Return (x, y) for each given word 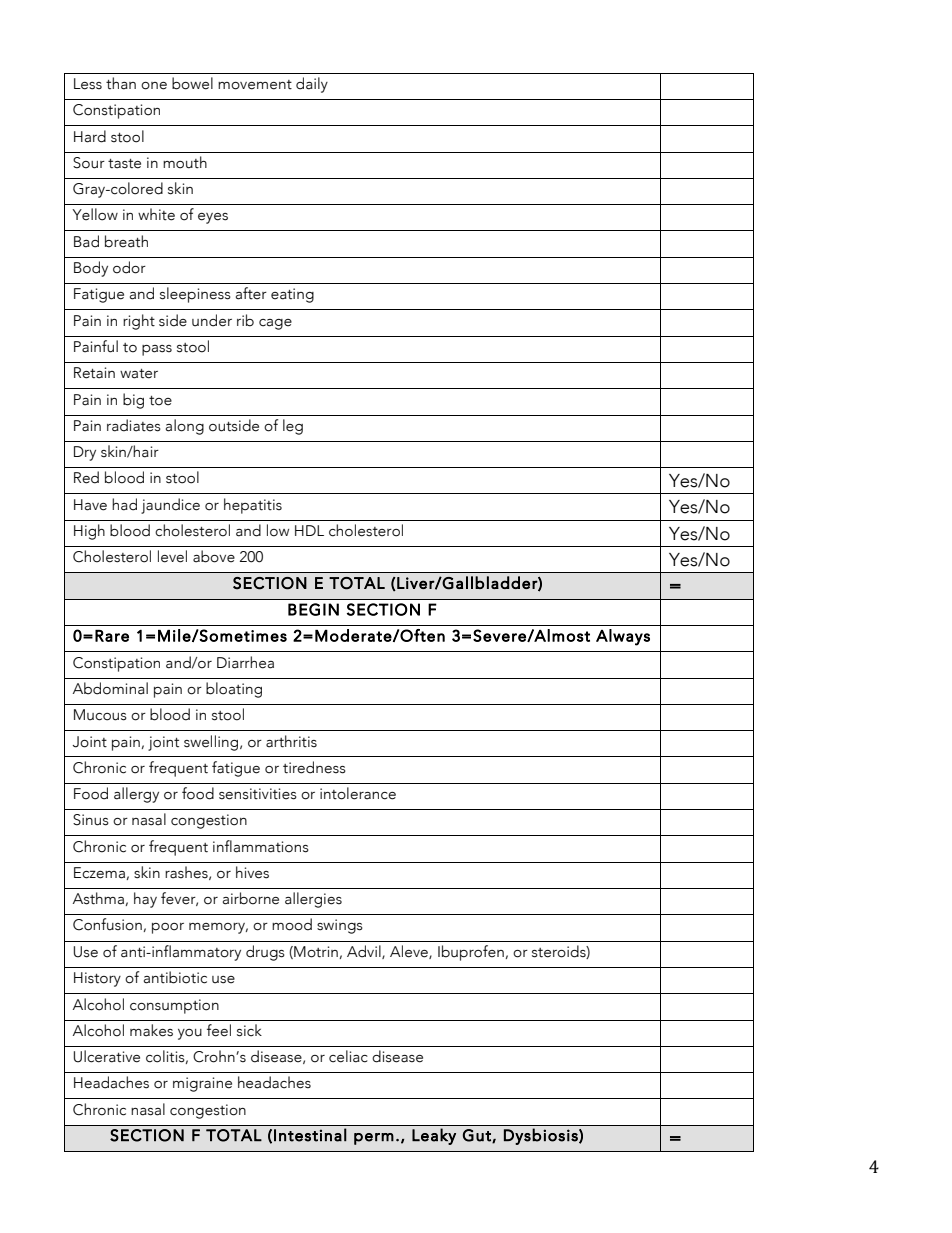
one (154, 86)
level (172, 556)
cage (275, 324)
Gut (478, 1136)
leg (293, 427)
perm (374, 1139)
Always (623, 637)
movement (255, 85)
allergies (313, 900)
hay (145, 900)
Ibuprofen (471, 953)
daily (312, 85)
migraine (202, 1084)
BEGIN (313, 609)
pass (157, 350)
